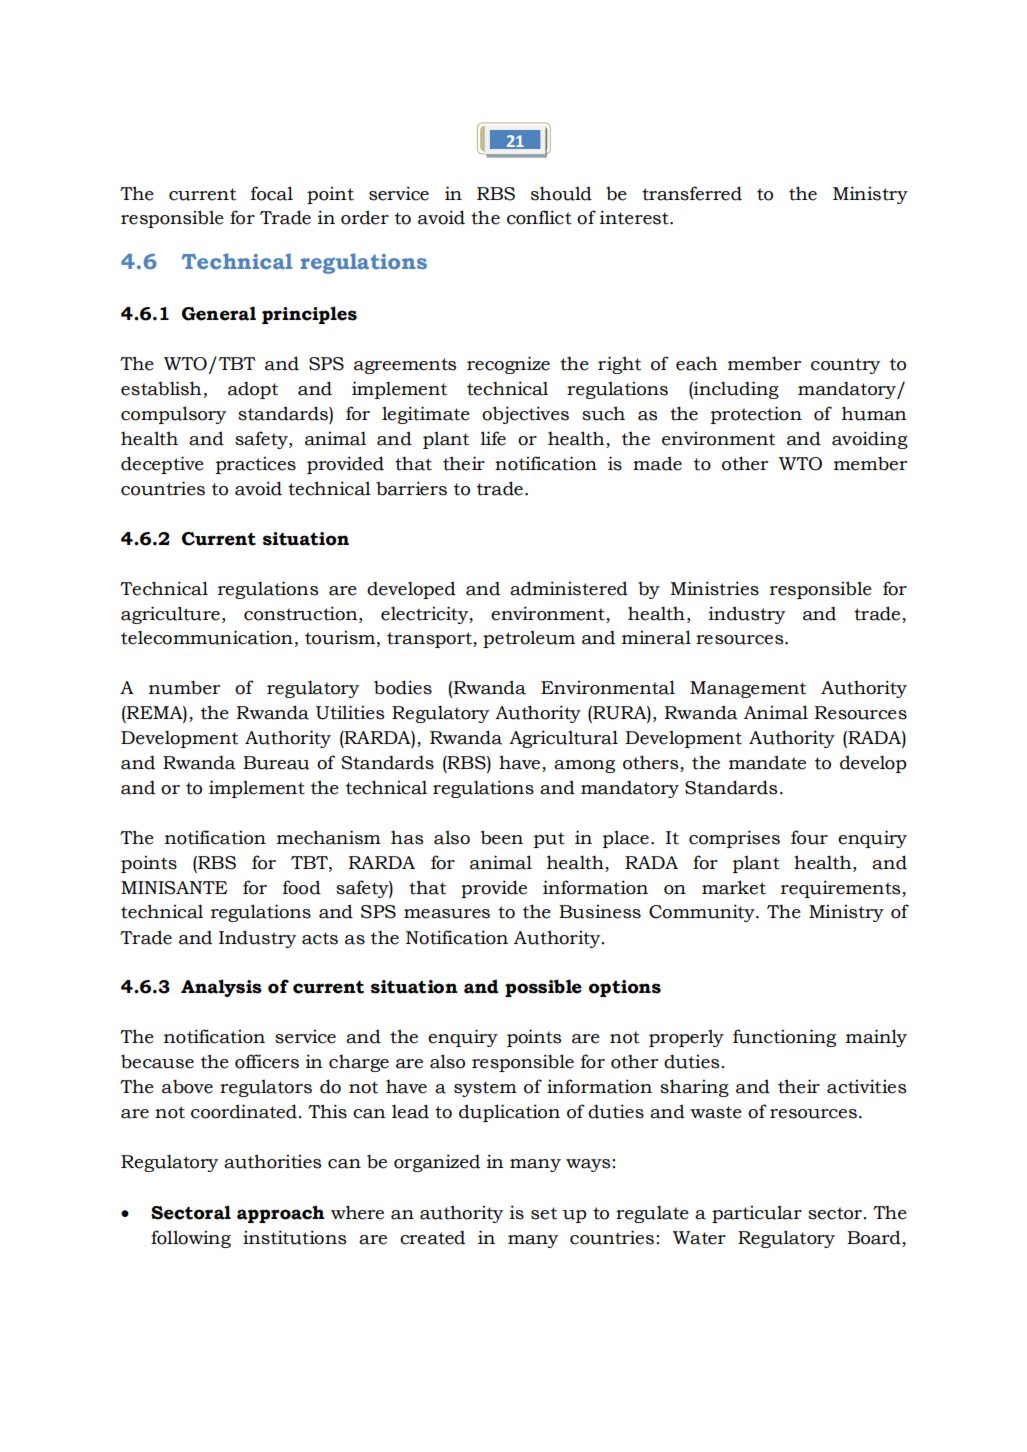 The height and width of the image is (1452, 1027). What do you see at coordinates (748, 689) in the image?
I see `Management` at bounding box center [748, 689].
